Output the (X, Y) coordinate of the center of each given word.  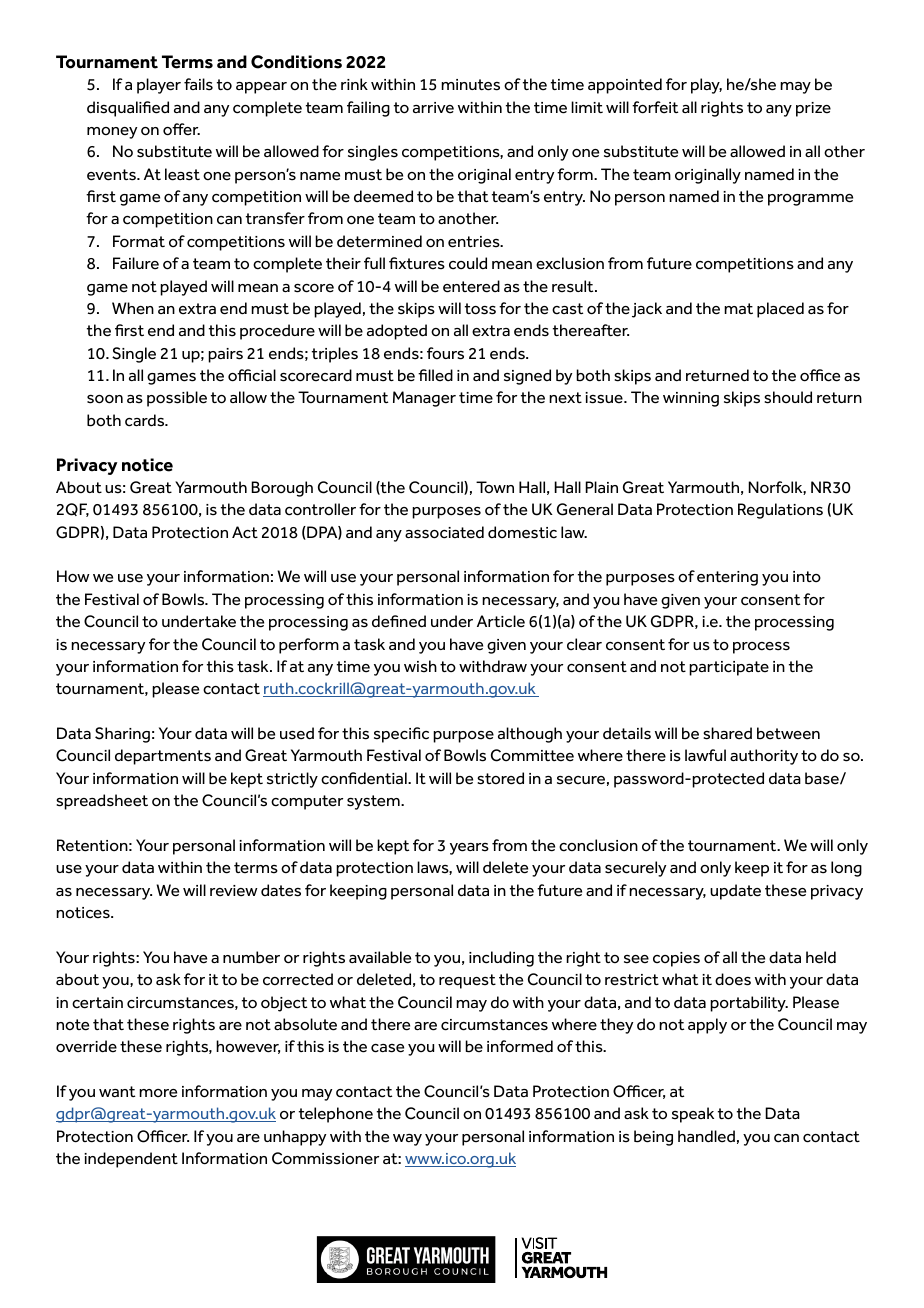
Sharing (122, 735)
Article (501, 621)
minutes (470, 85)
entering (727, 578)
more (158, 1093)
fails (198, 84)
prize (813, 109)
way (407, 1140)
